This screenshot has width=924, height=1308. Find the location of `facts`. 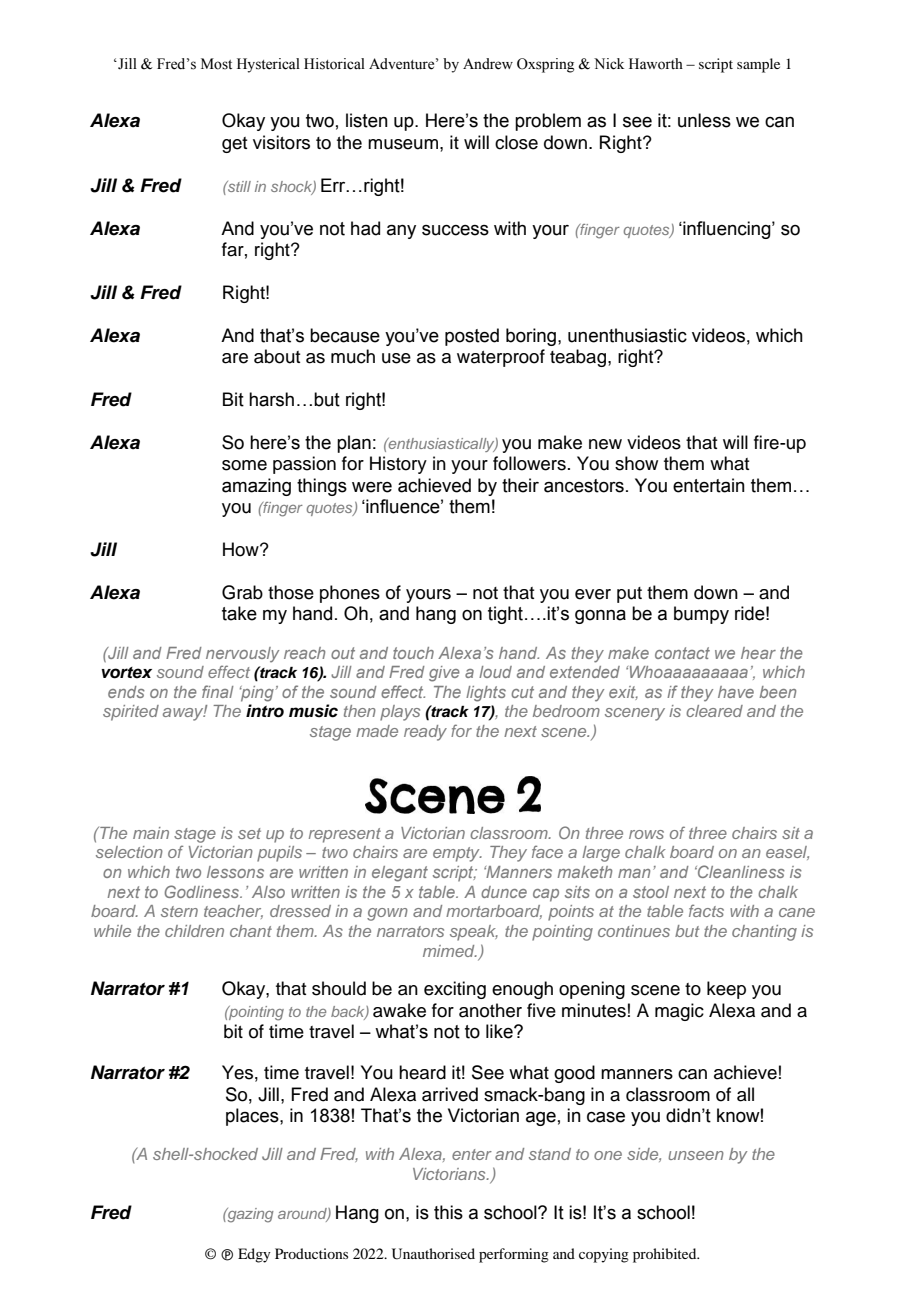

facts is located at coordinates (706, 911).
